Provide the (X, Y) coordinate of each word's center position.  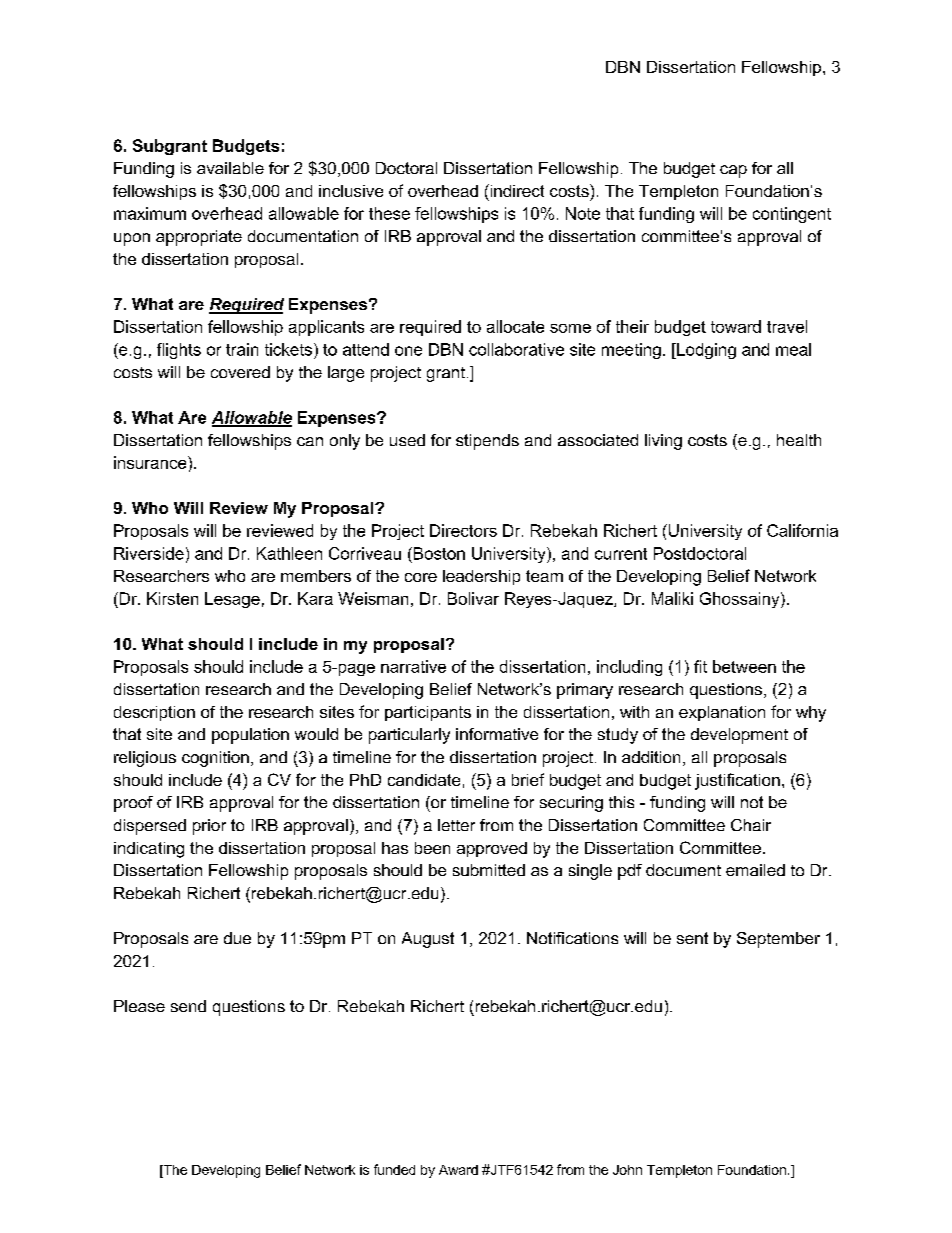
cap (733, 171)
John (627, 1170)
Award (458, 1170)
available (230, 168)
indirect (516, 190)
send (188, 1006)
